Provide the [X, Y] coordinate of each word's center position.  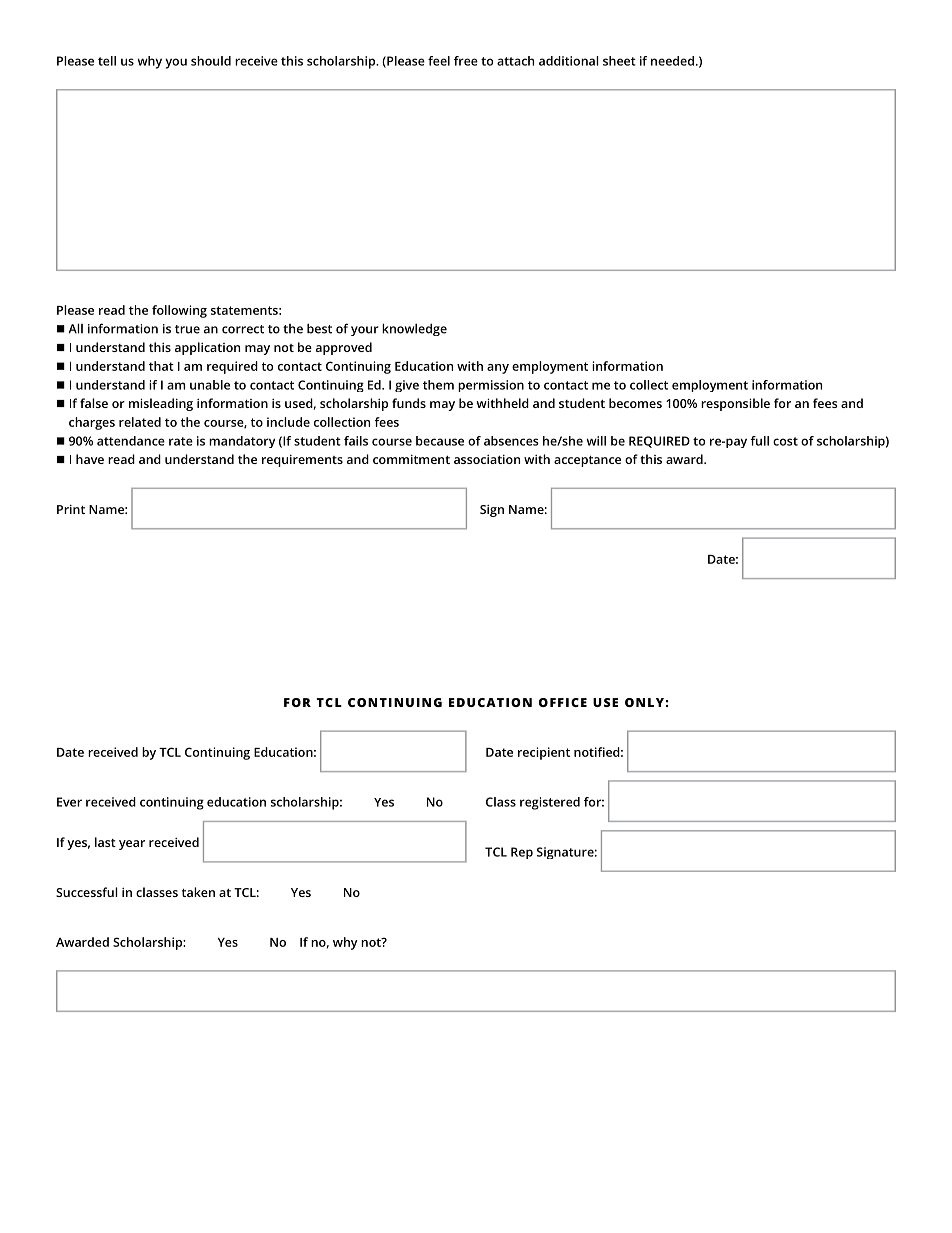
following [179, 311]
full [759, 441]
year [132, 845]
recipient [544, 753]
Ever [69, 802]
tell [107, 61]
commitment [411, 459]
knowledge [414, 329]
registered [550, 803]
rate [181, 441]
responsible [735, 404]
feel [439, 61]
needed [672, 61]
